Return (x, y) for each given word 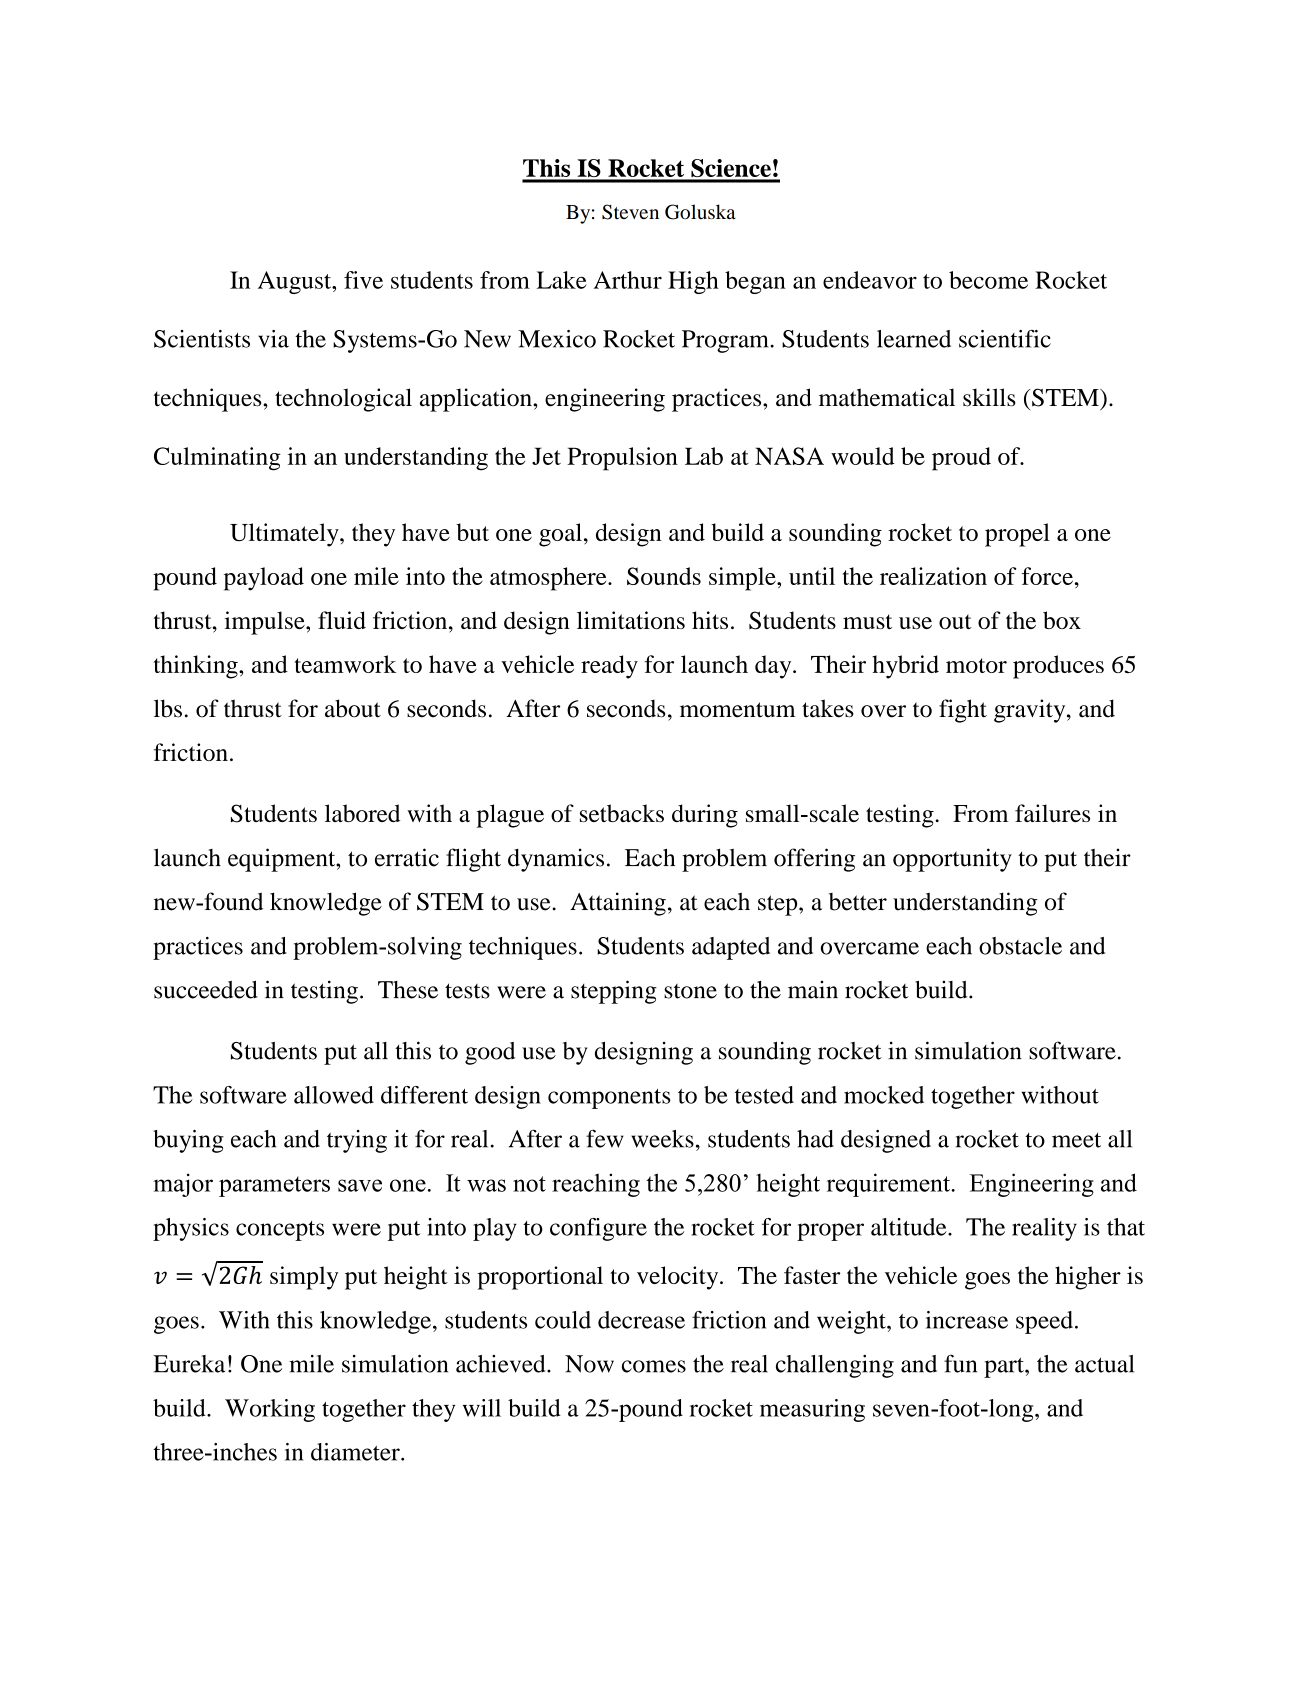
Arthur (628, 280)
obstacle (1020, 946)
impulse (266, 623)
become (988, 280)
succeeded (206, 990)
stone (690, 991)
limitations (631, 620)
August (296, 282)
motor (976, 665)
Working (270, 1410)
